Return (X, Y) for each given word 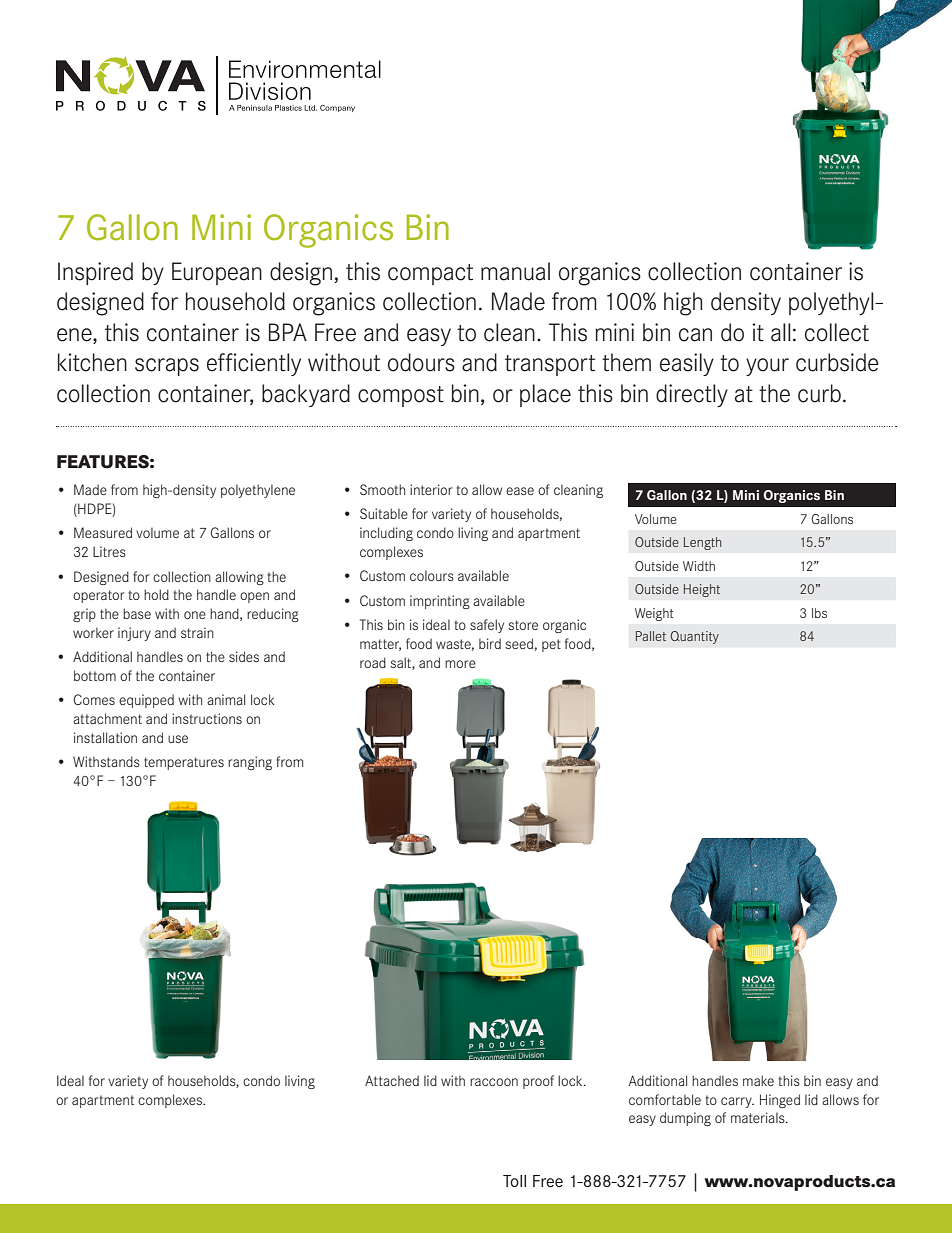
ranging (250, 763)
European (217, 273)
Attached (392, 1080)
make (758, 1080)
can (695, 335)
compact (430, 274)
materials (759, 1117)
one (195, 615)
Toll (514, 1181)
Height (702, 590)
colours (432, 575)
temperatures (184, 763)
